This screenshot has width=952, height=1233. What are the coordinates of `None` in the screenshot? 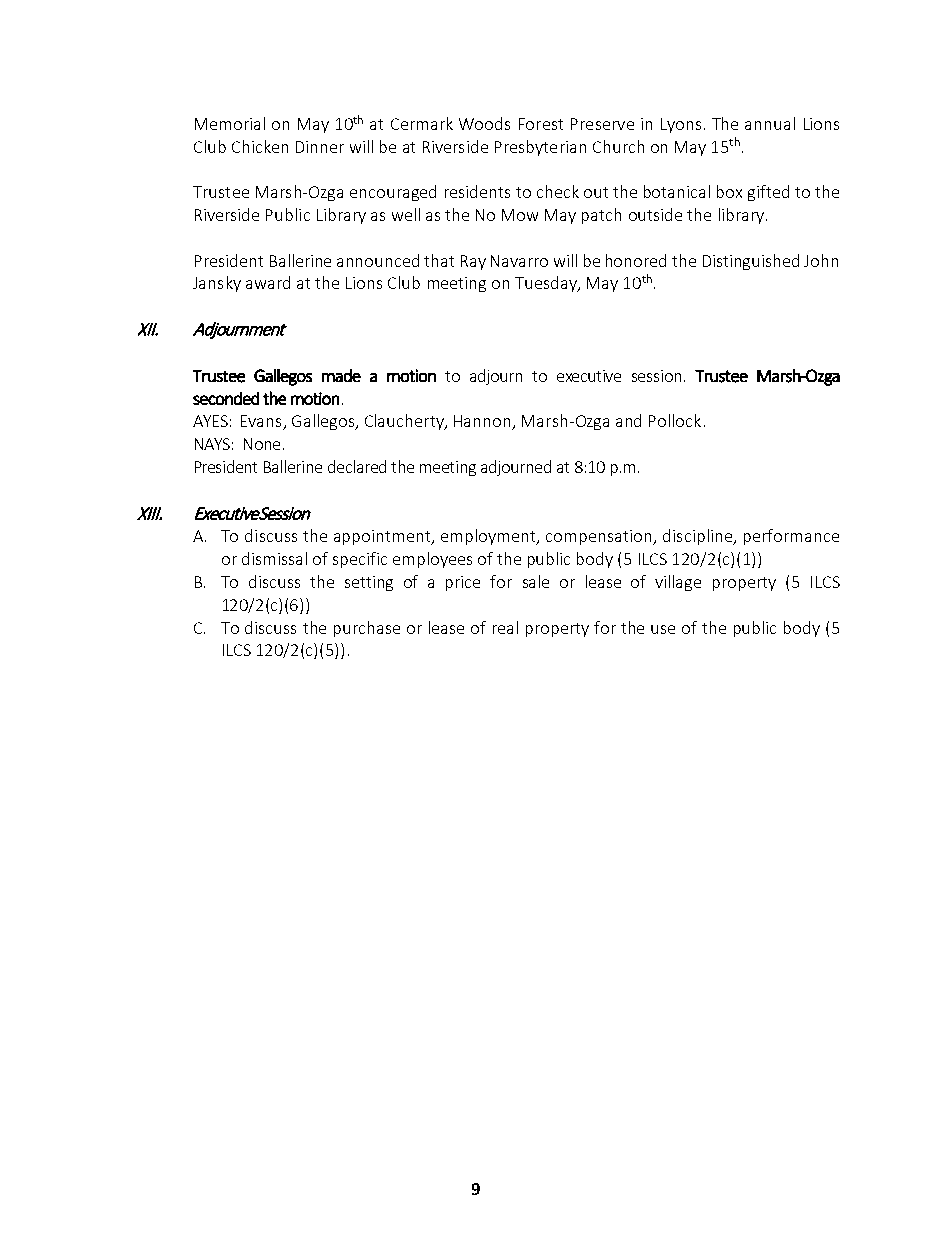 It's located at (262, 444).
